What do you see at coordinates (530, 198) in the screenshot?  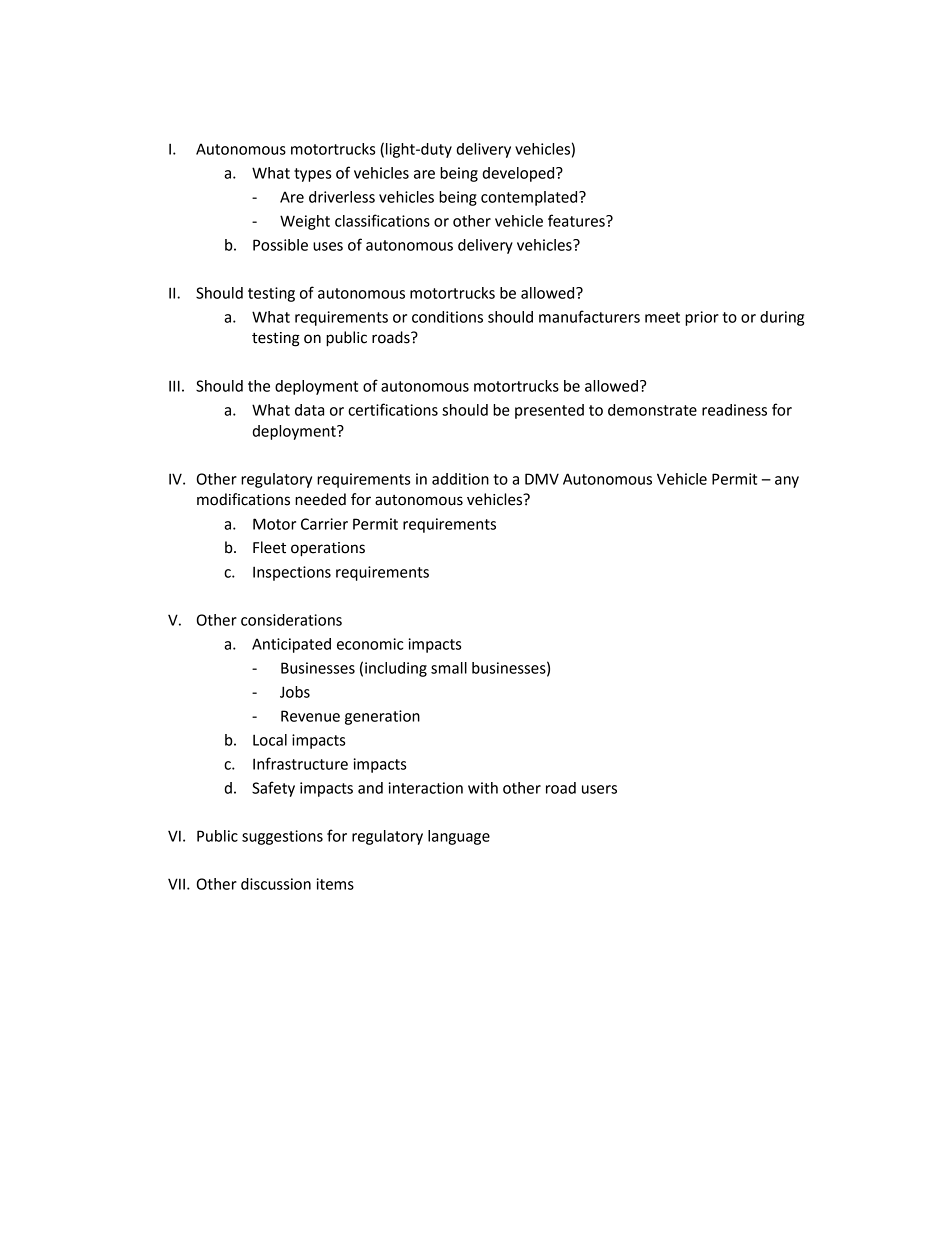 I see `contemplated` at bounding box center [530, 198].
